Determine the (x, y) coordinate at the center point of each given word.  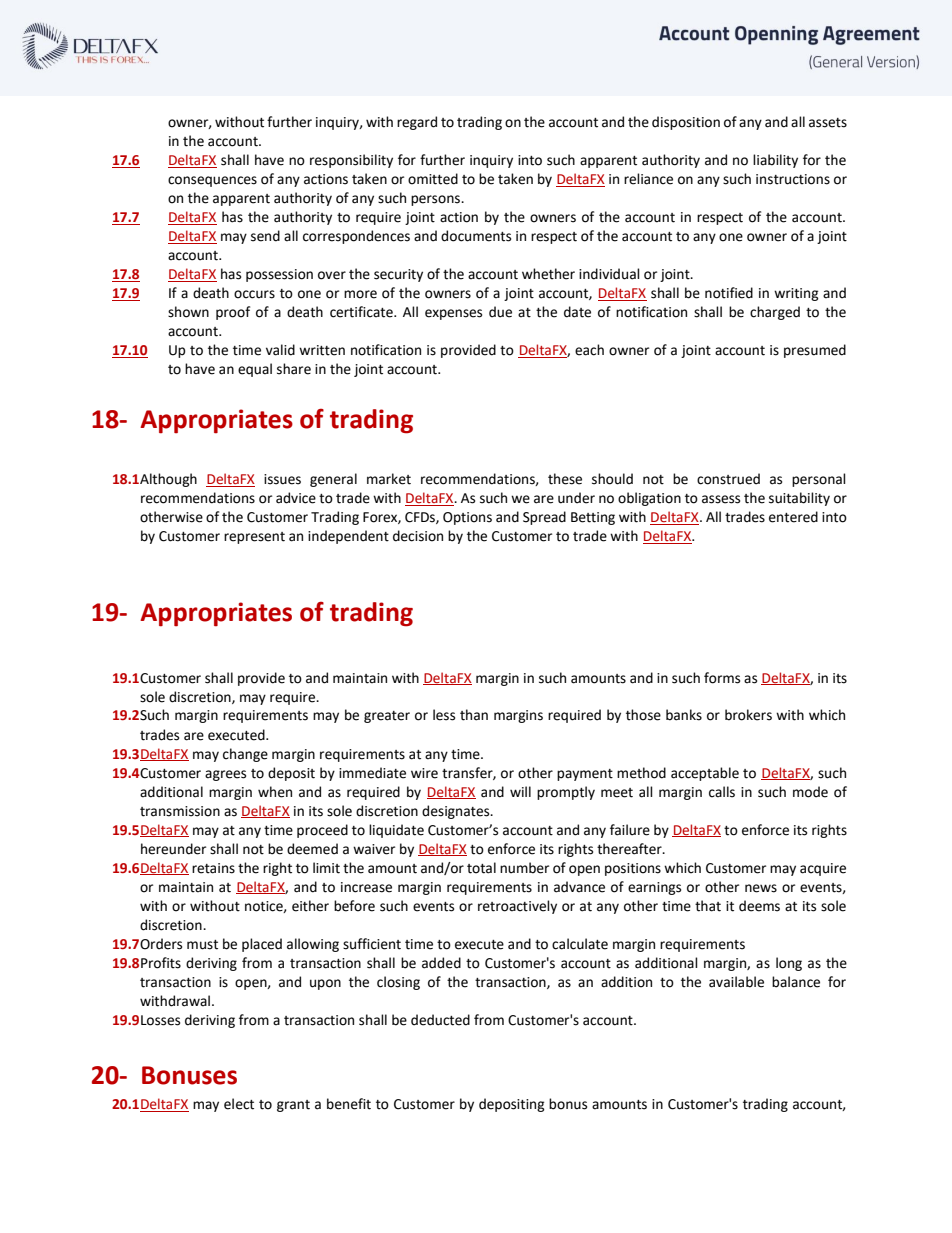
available (736, 982)
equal (255, 370)
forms (722, 678)
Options (467, 518)
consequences (212, 181)
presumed (815, 351)
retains (213, 868)
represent (254, 538)
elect (239, 1104)
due (500, 312)
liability (775, 161)
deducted (440, 1020)
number (524, 868)
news (761, 888)
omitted (433, 179)
